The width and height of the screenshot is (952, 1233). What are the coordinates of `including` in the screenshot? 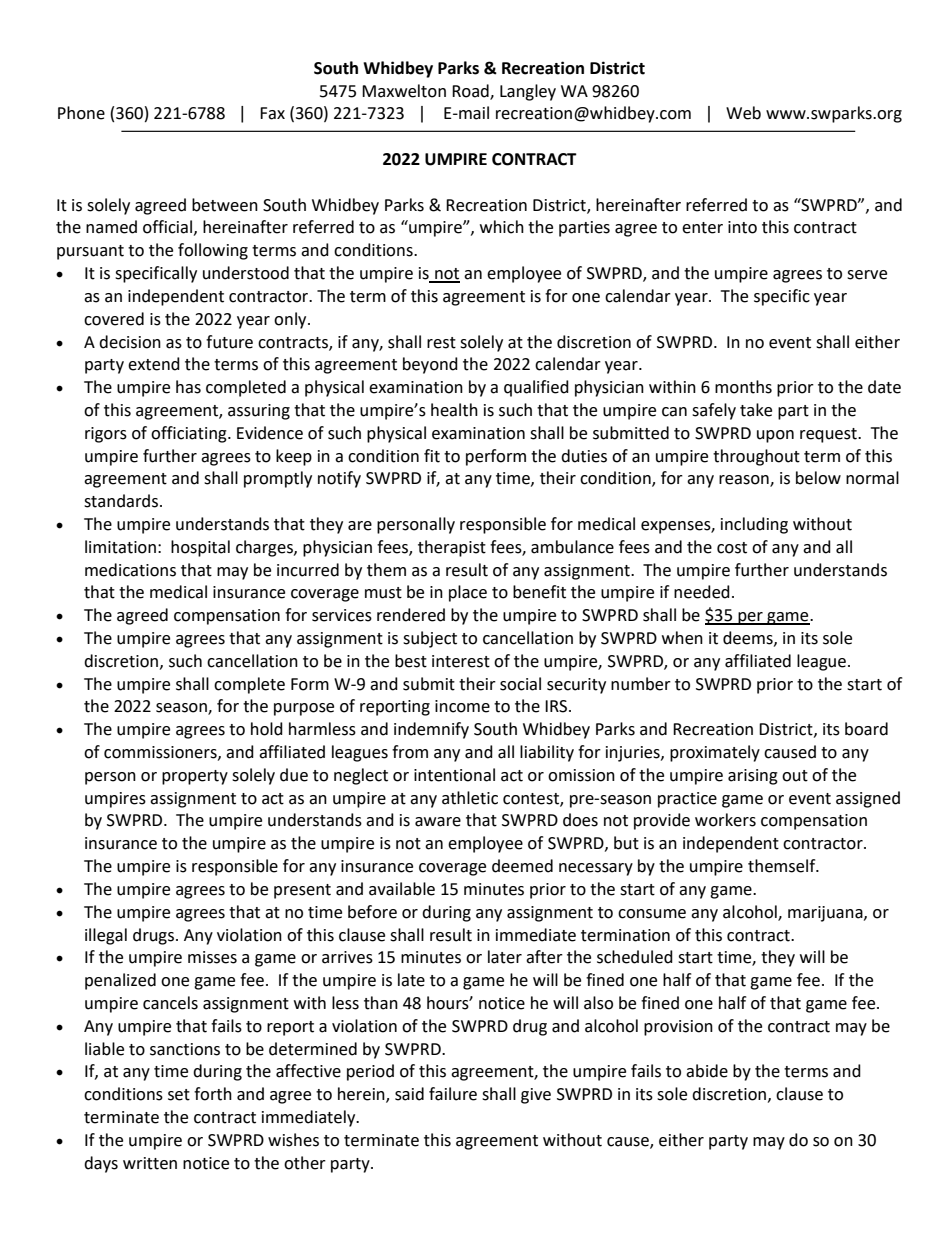 It's located at (754, 525).
